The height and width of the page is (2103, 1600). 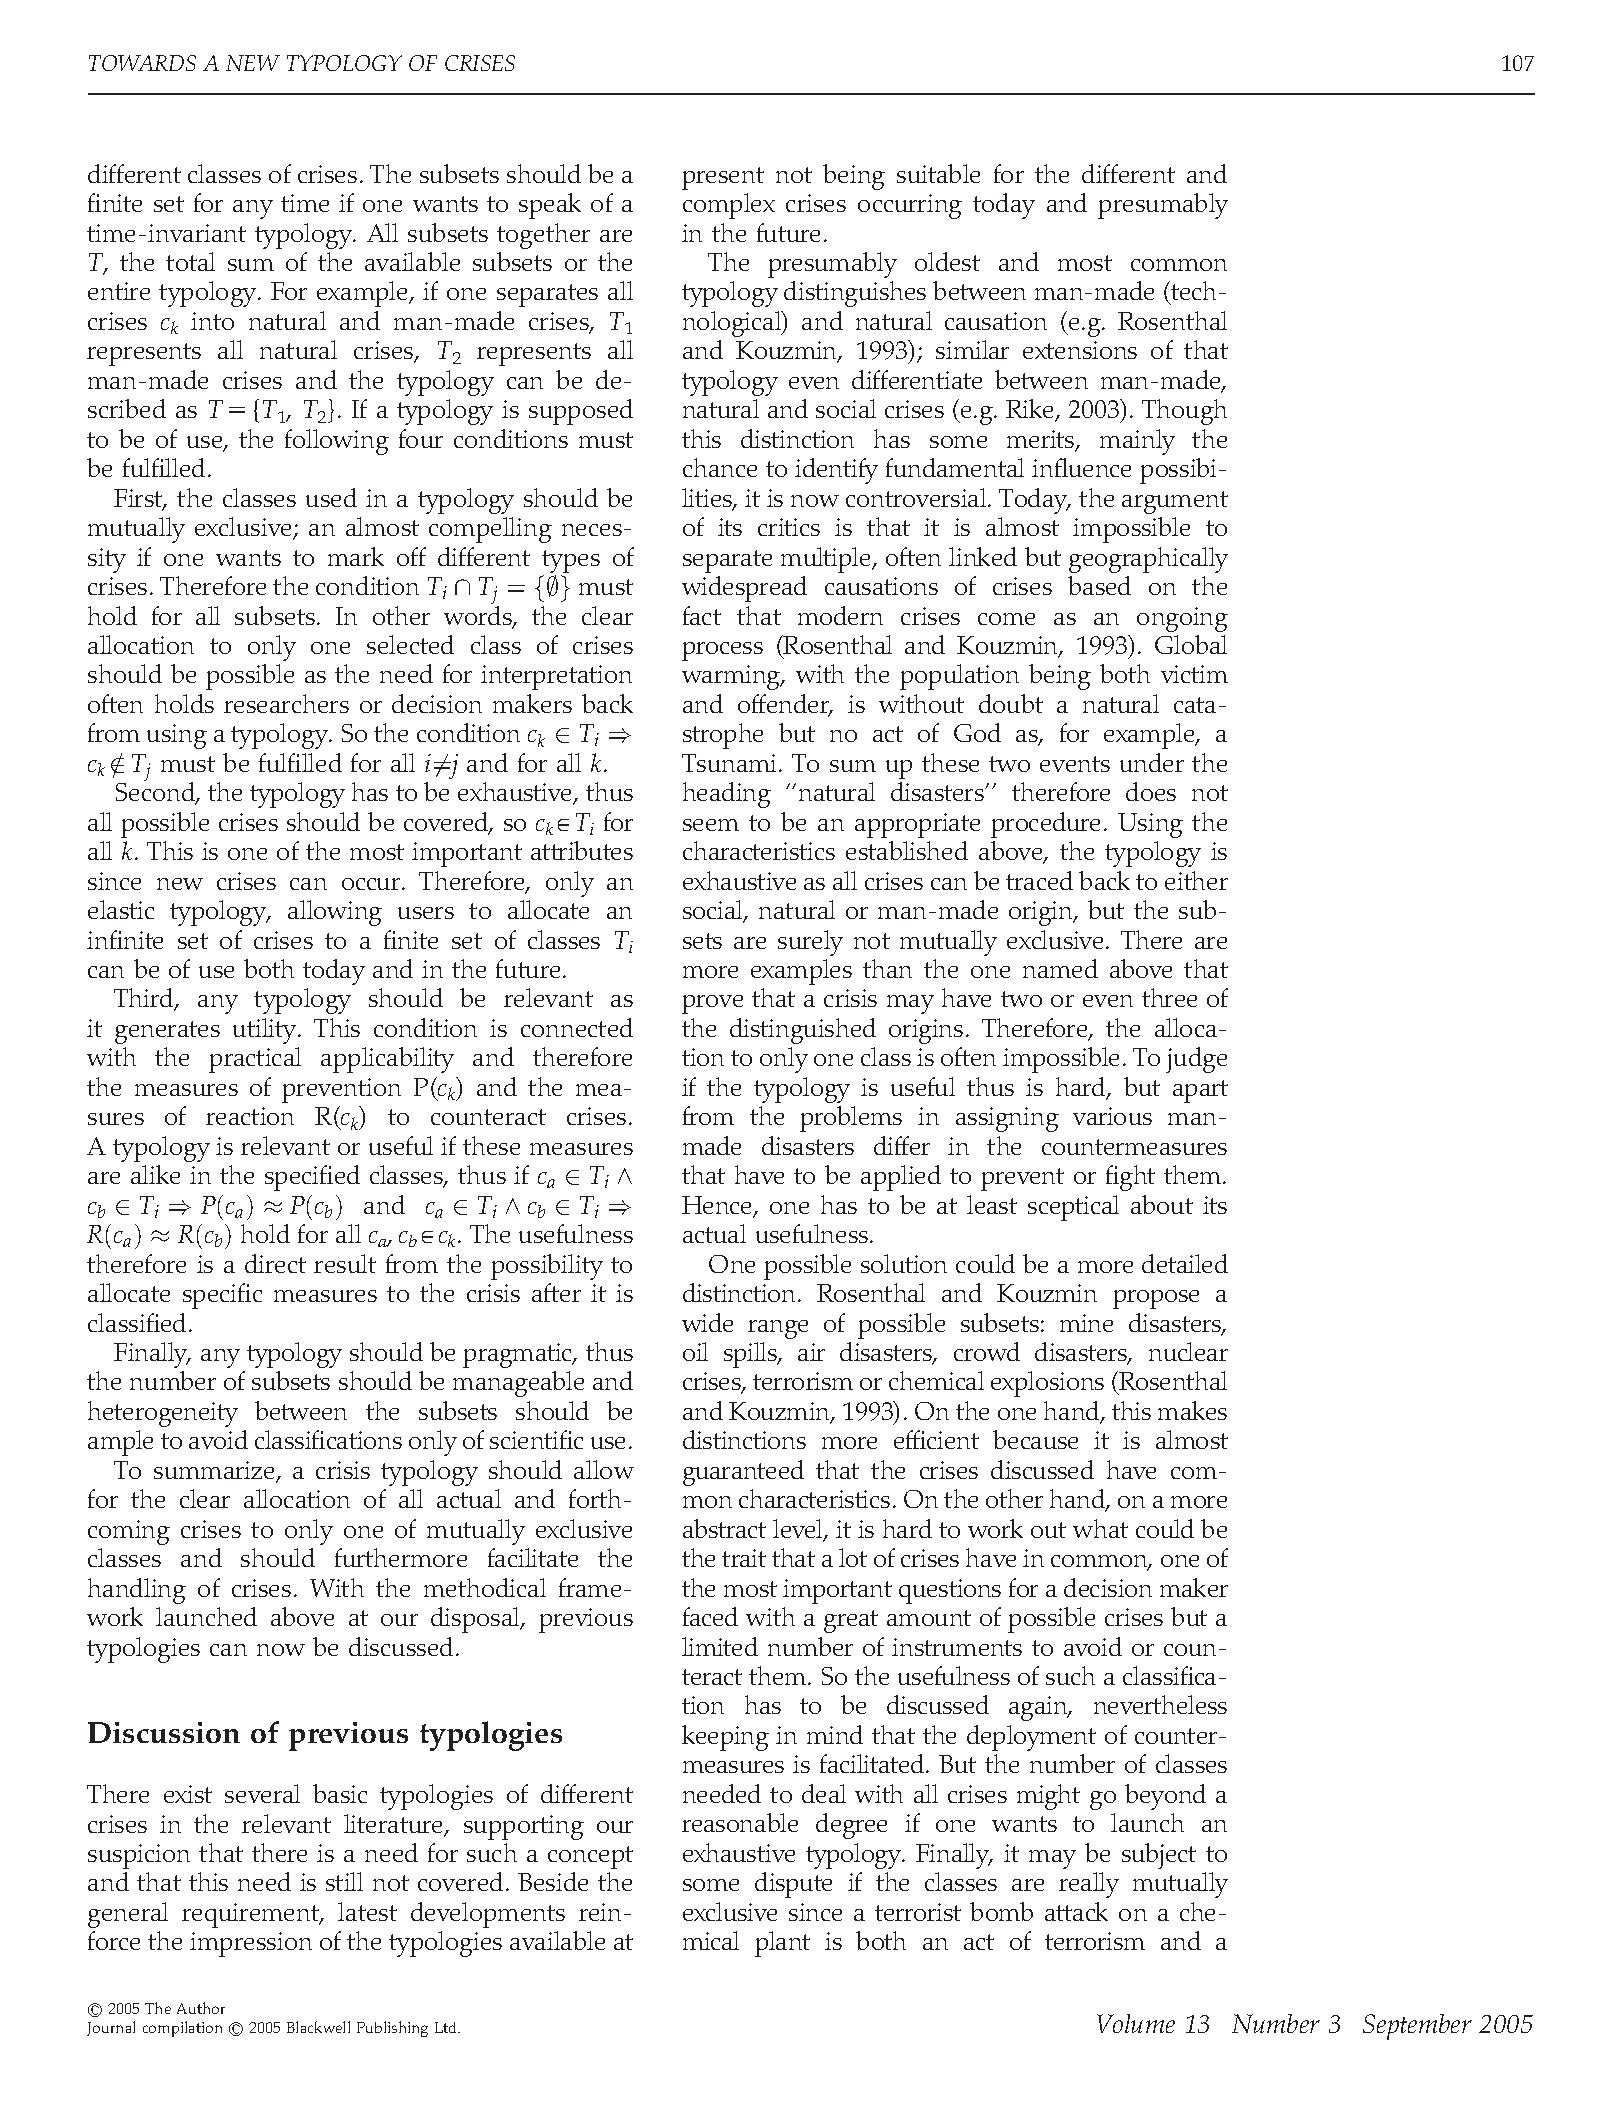 What do you see at coordinates (803, 1031) in the page?
I see `distinguished` at bounding box center [803, 1031].
